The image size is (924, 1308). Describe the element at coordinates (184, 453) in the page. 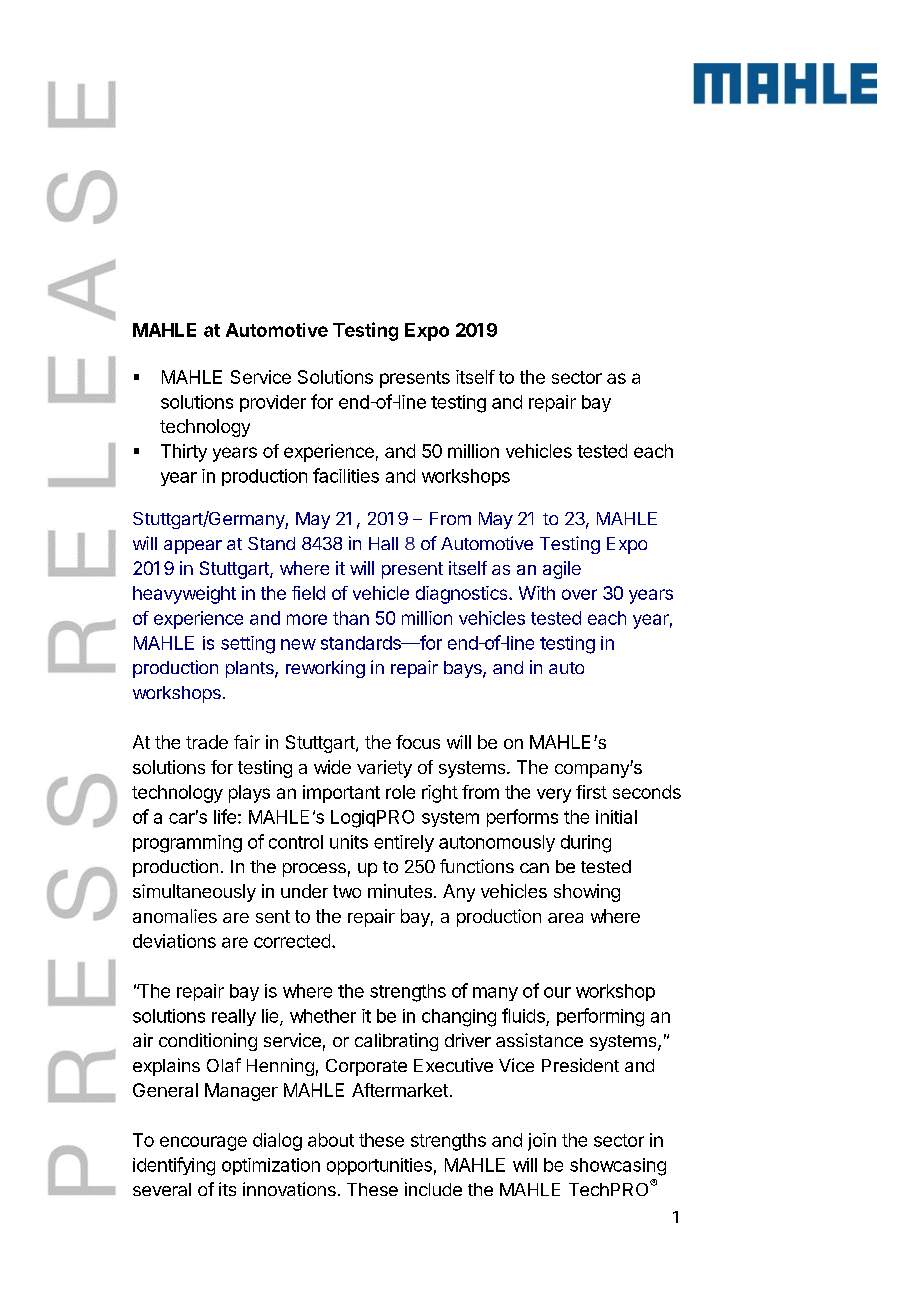

I see `Thirty` at that location.
